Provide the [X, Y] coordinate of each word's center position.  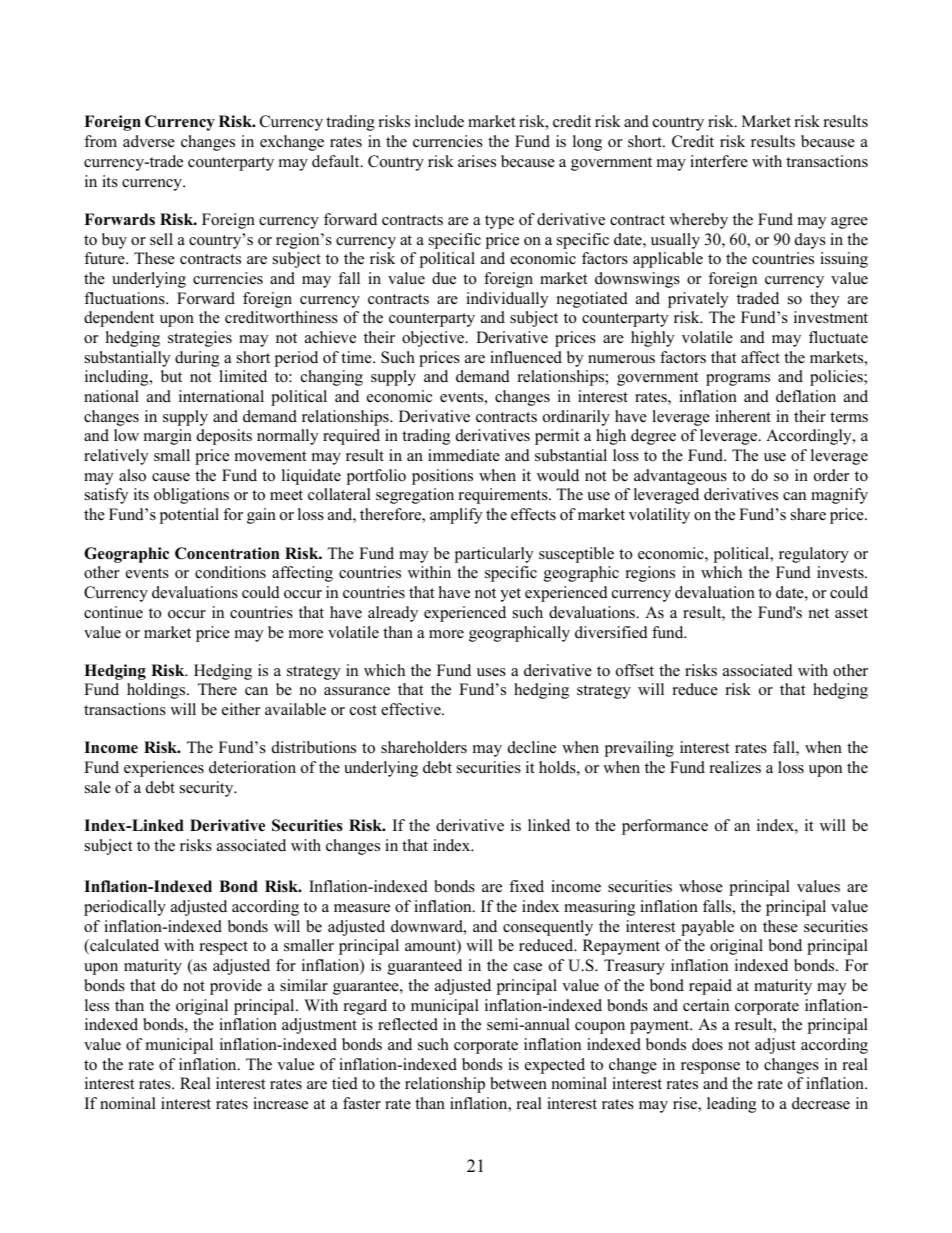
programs [738, 380]
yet [510, 595]
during [197, 359]
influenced [526, 357]
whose [701, 886]
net [819, 613]
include [439, 121]
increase [280, 1103]
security [208, 789]
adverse [149, 141]
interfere [719, 161]
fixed [526, 886]
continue [113, 612]
